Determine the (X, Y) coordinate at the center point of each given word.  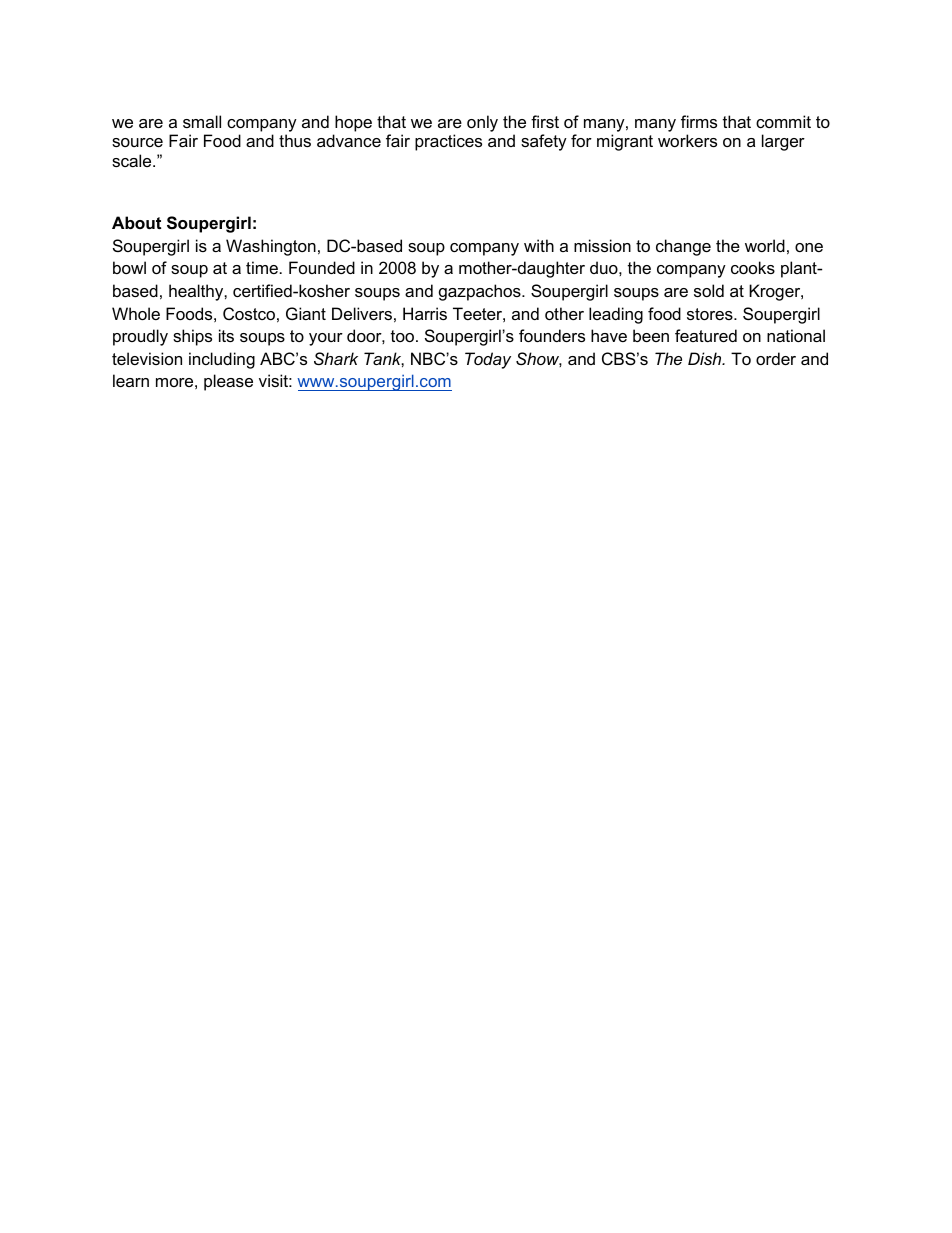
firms (699, 121)
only (482, 123)
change (683, 247)
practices (448, 142)
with (539, 245)
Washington (271, 247)
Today (488, 360)
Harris (425, 313)
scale (133, 160)
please (228, 382)
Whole (136, 313)
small (202, 121)
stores (711, 314)
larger (783, 142)
